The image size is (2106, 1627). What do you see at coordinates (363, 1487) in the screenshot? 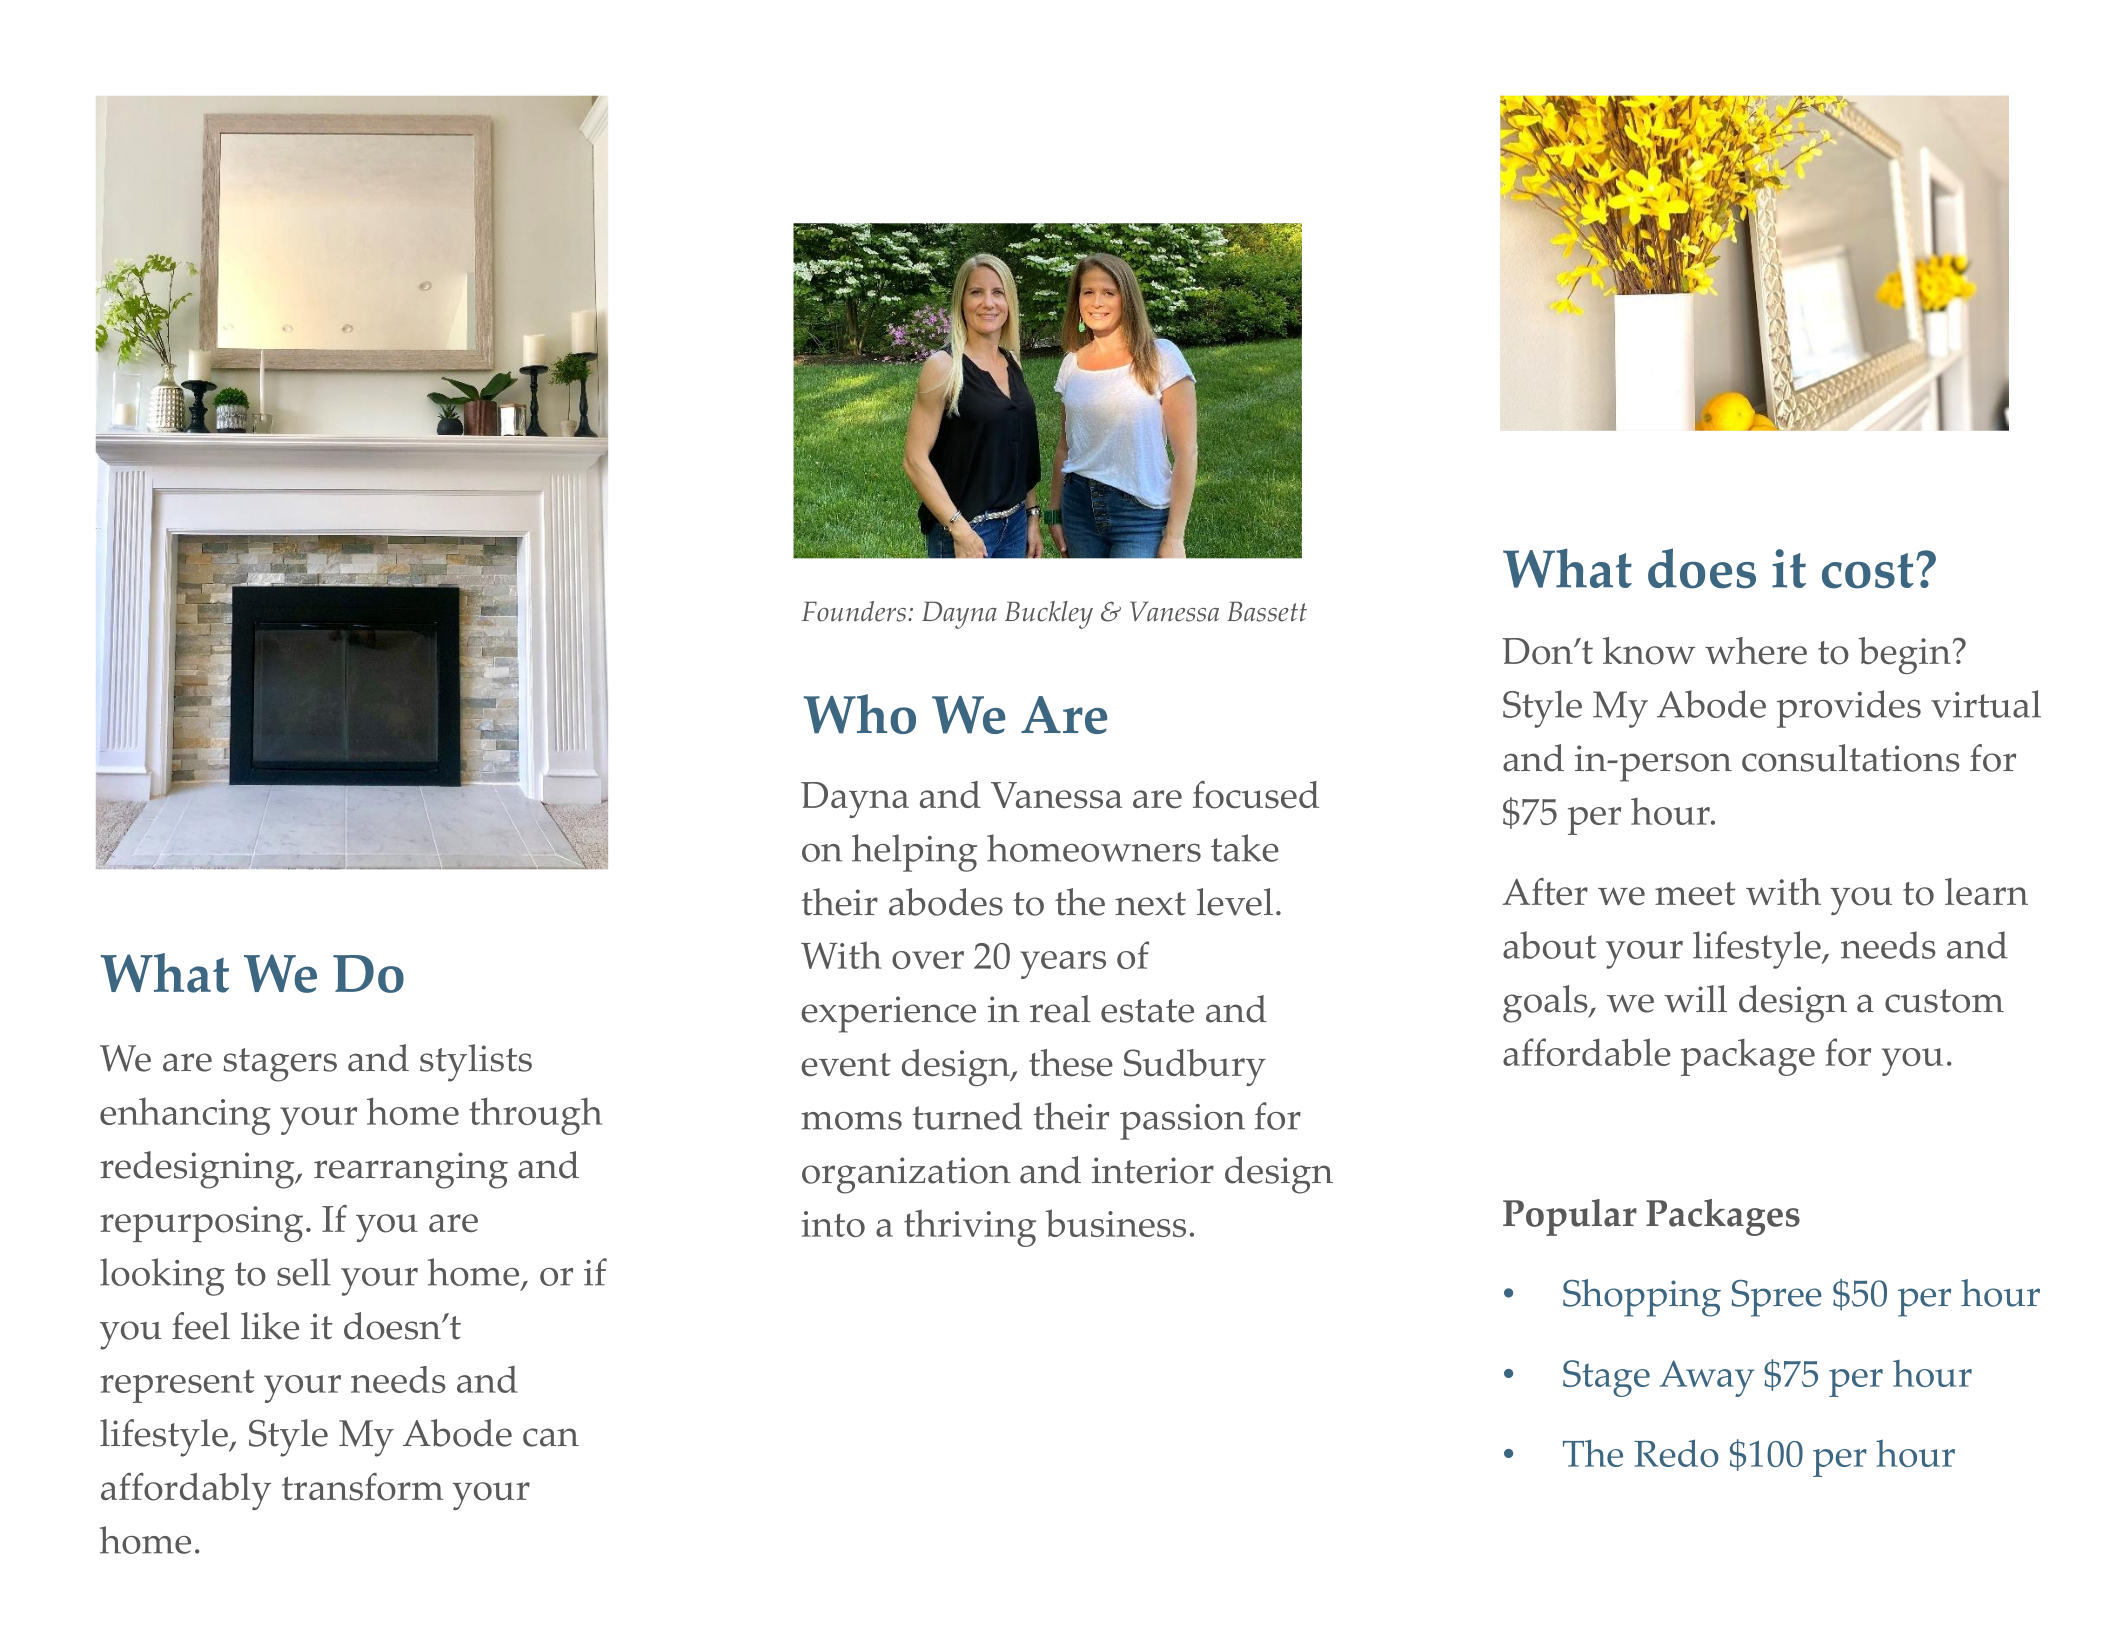
I see `transform` at bounding box center [363, 1487].
